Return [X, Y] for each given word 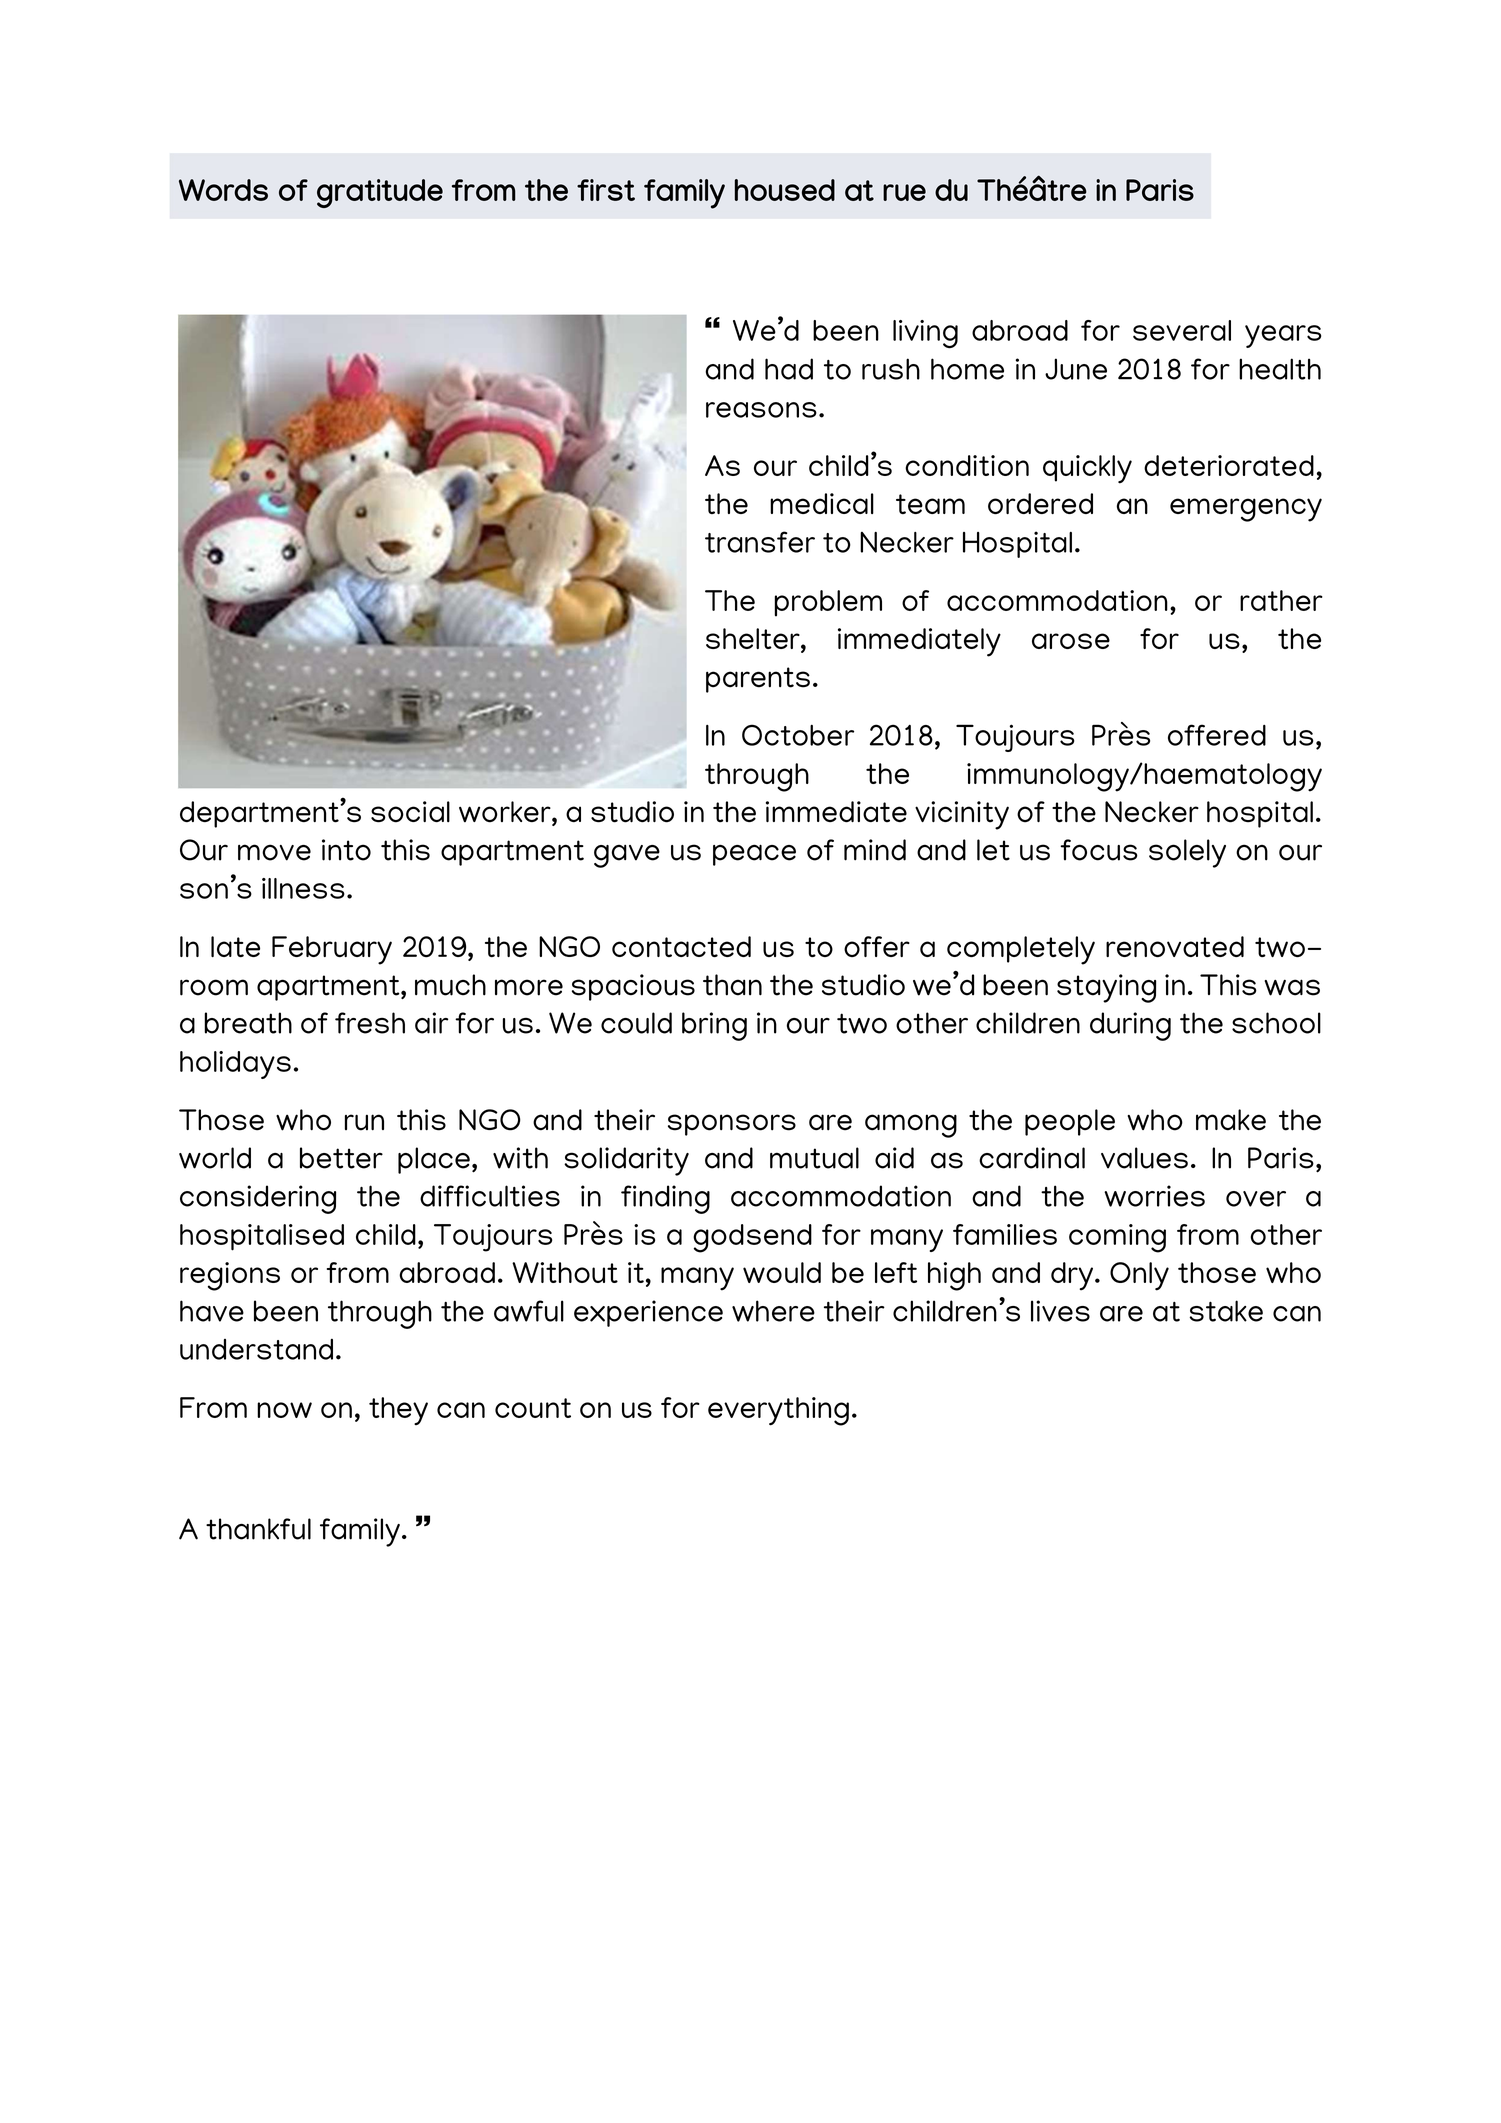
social [410, 812]
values [1144, 1158]
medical [822, 503]
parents [758, 680]
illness [303, 888]
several [1182, 330]
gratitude [380, 193]
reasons [761, 410]
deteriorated [1229, 465]
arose [1071, 641]
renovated [1175, 946]
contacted [681, 946]
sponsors [732, 1125]
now [284, 1410]
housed [785, 190]
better [341, 1158]
